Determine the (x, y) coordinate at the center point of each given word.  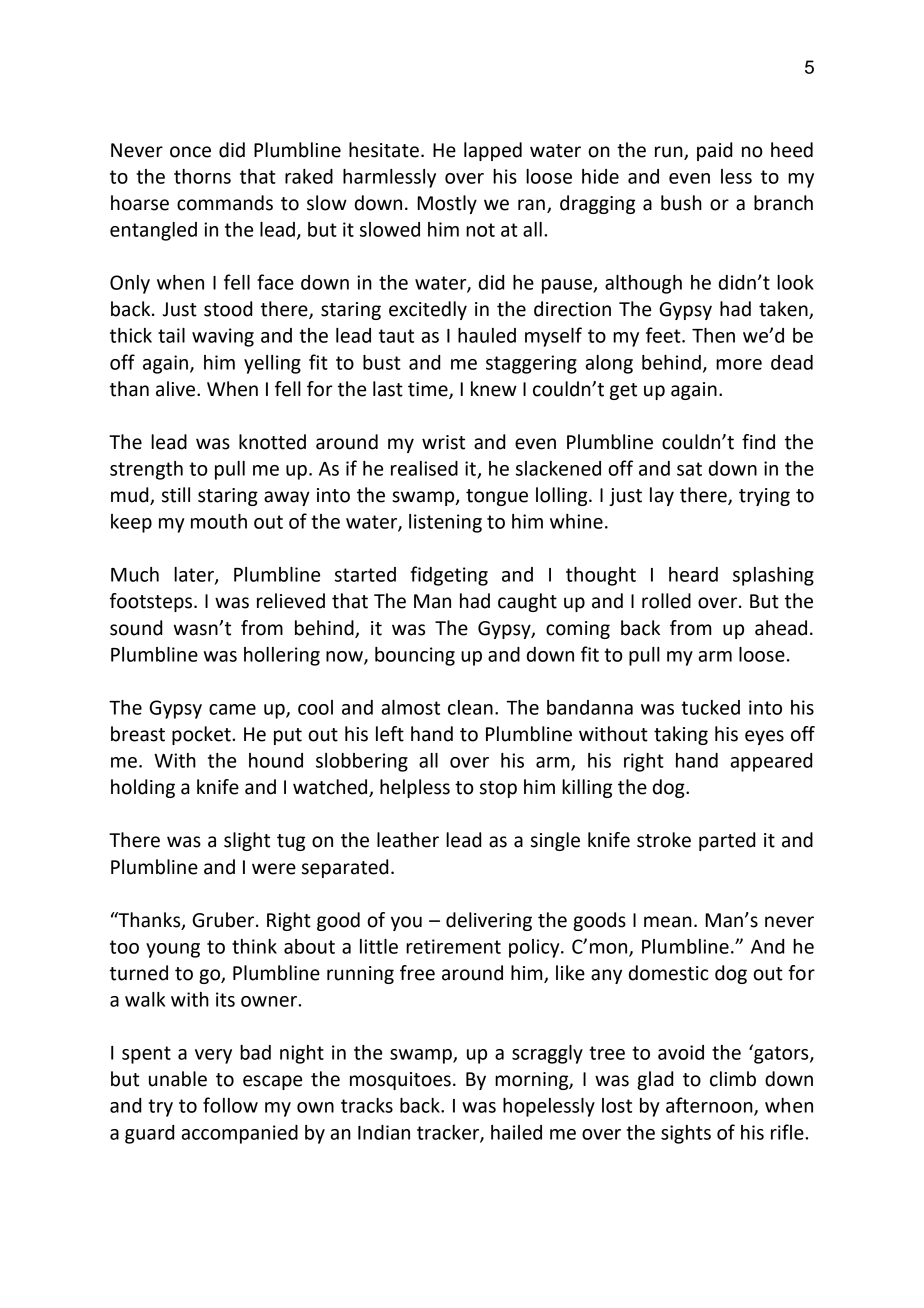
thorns (202, 176)
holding (143, 788)
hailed (516, 1132)
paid (714, 151)
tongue (497, 497)
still (176, 495)
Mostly (447, 204)
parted (727, 841)
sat (689, 469)
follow (230, 1105)
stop (498, 789)
